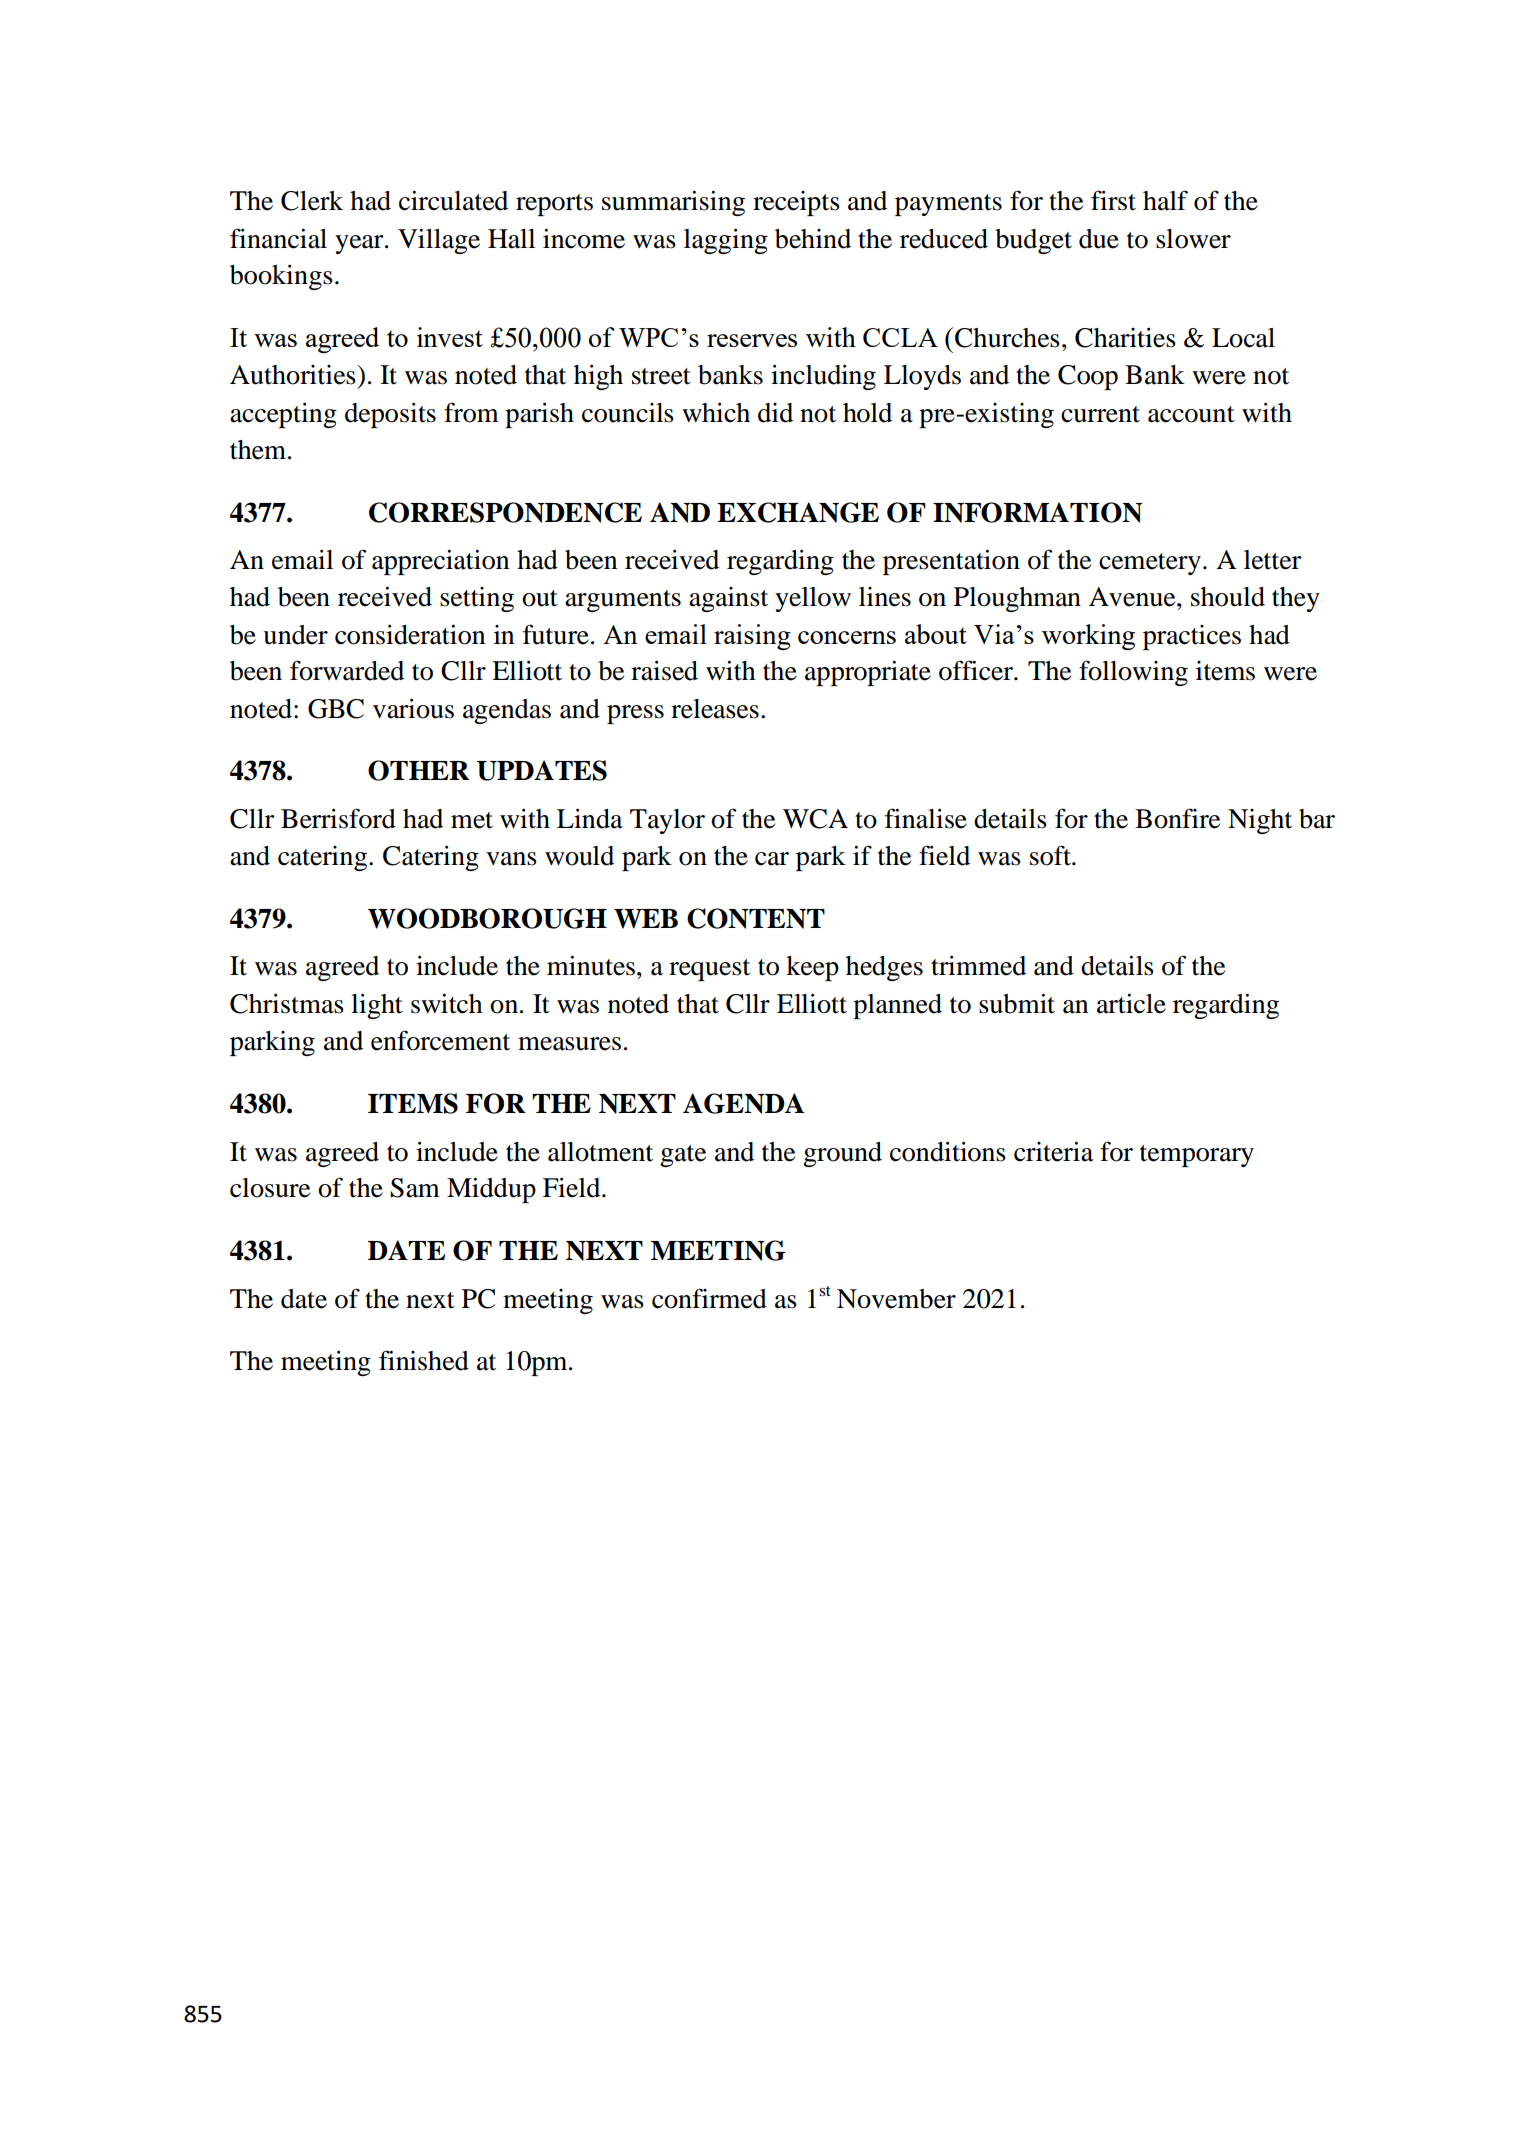 The image size is (1520, 2150). What do you see at coordinates (360, 244) in the screenshot?
I see `year` at bounding box center [360, 244].
